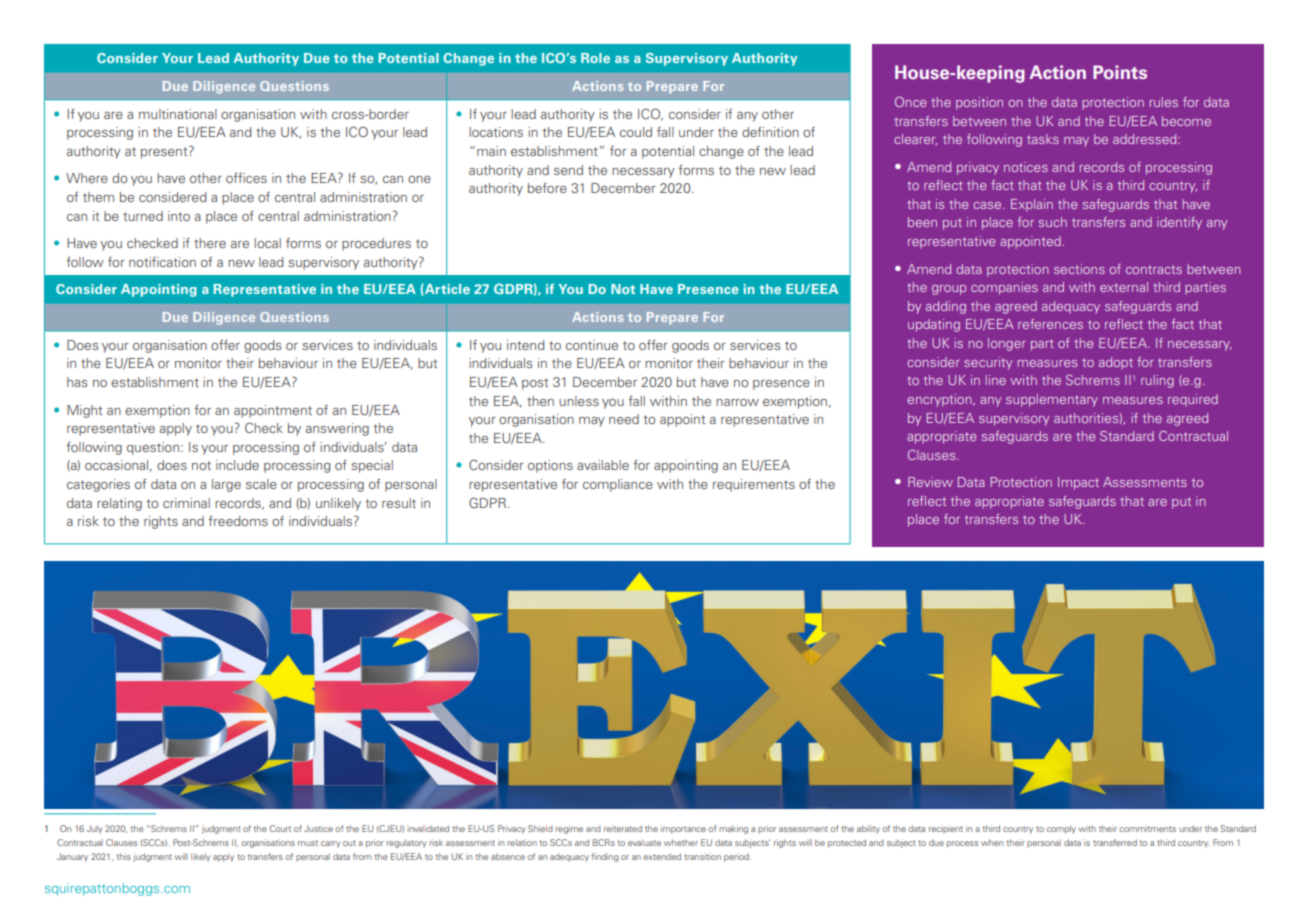 Image resolution: width=1308 pixels, height=924 pixels. What do you see at coordinates (178, 114) in the page?
I see `multinational` at bounding box center [178, 114].
